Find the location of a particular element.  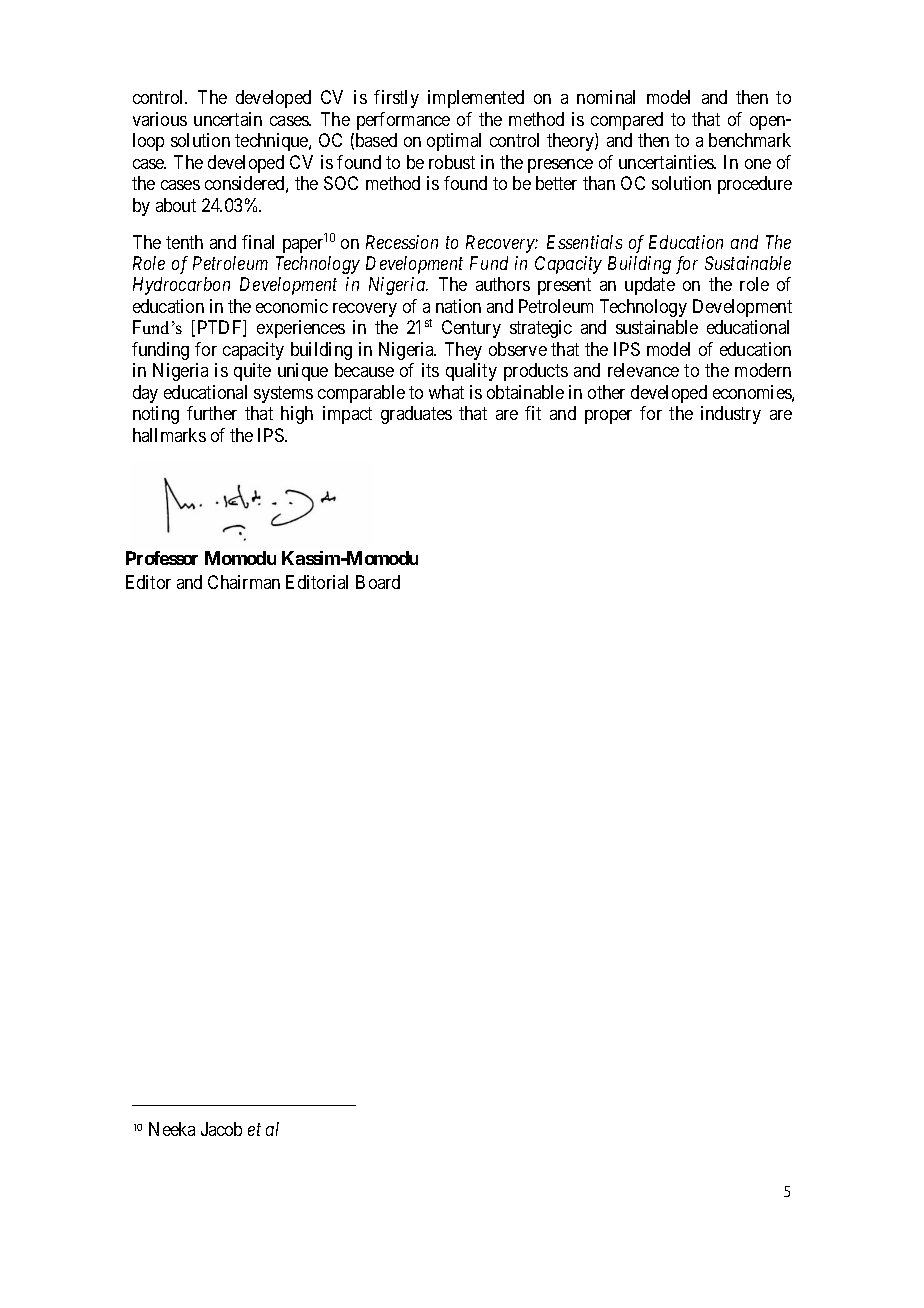

Jacob is located at coordinates (221, 1129).
